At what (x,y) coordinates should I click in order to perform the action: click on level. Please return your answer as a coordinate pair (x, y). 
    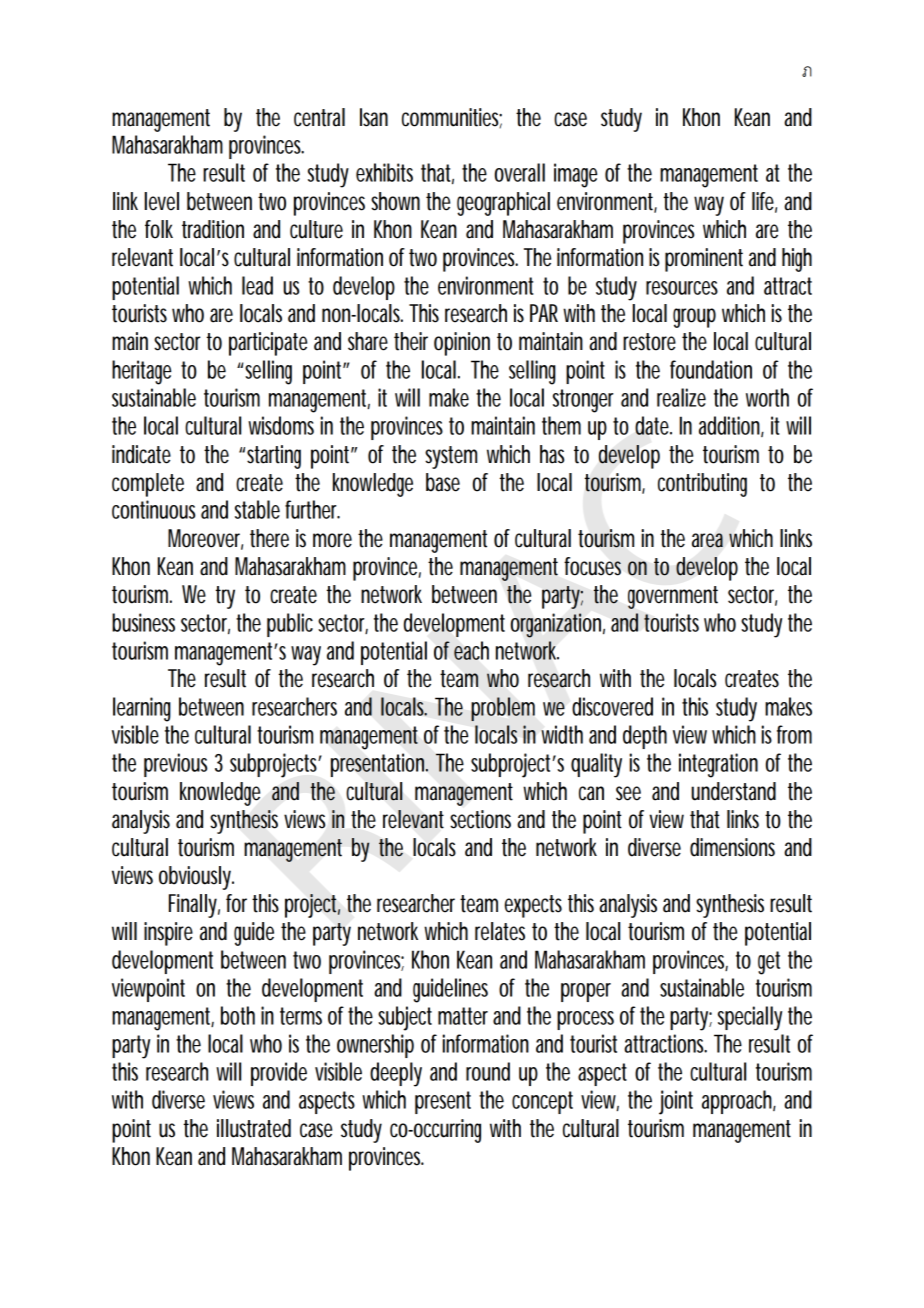
    Looking at the image, I should click on (162, 201).
